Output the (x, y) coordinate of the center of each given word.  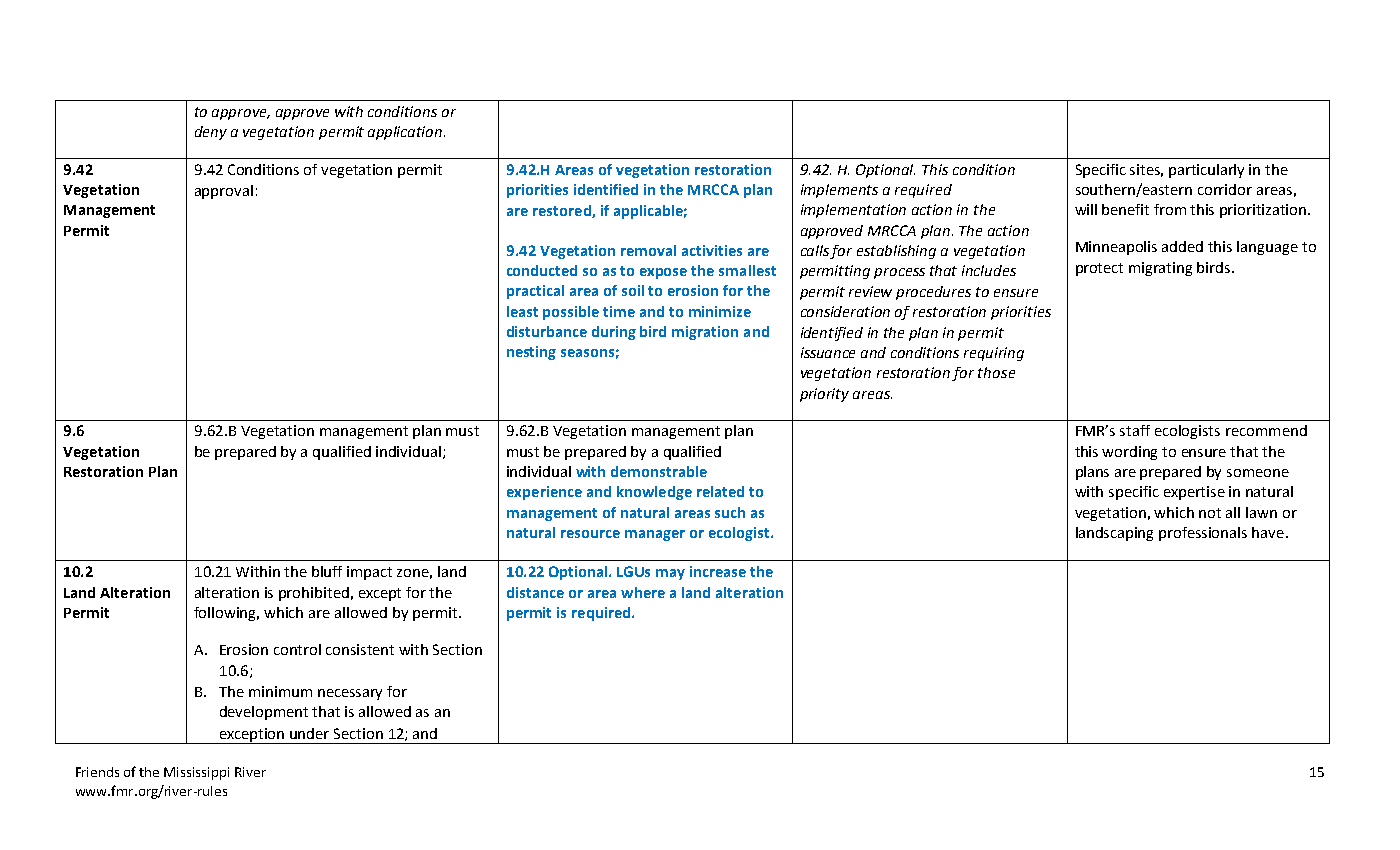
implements (839, 191)
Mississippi (196, 773)
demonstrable (659, 471)
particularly (1206, 171)
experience (544, 493)
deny (211, 133)
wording (1129, 453)
